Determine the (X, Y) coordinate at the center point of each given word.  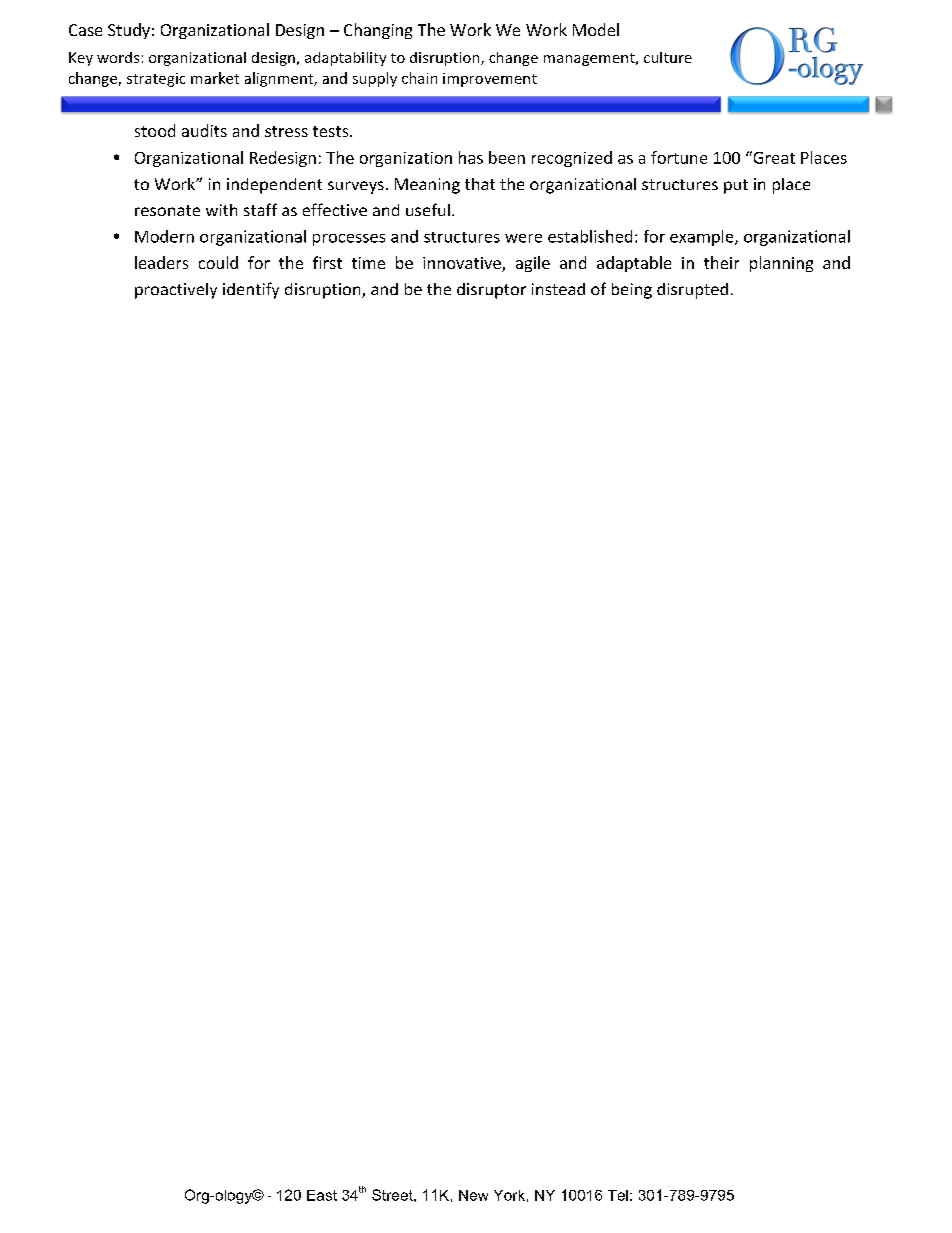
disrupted (692, 291)
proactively (176, 291)
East (322, 1195)
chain (419, 78)
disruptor (491, 291)
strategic (156, 80)
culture (668, 57)
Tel (618, 1195)
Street (393, 1195)
